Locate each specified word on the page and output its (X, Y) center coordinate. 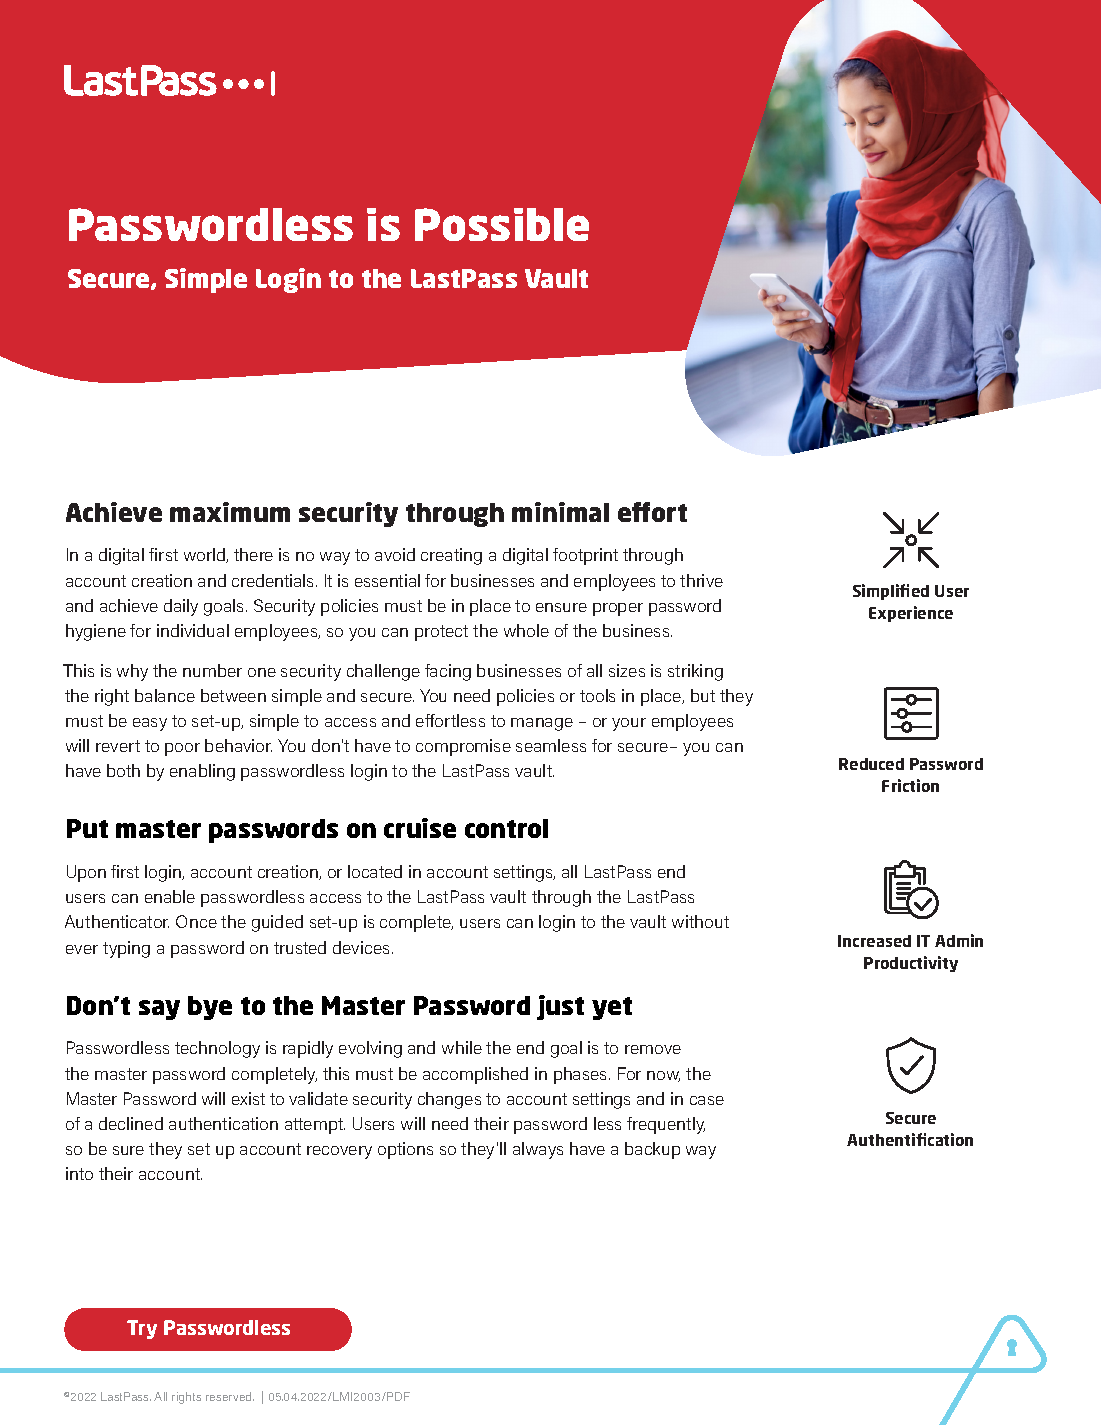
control (506, 828)
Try (142, 1329)
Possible (502, 224)
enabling (202, 772)
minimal (560, 512)
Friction (910, 785)
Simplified (891, 592)
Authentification (910, 1139)
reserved (230, 1396)
